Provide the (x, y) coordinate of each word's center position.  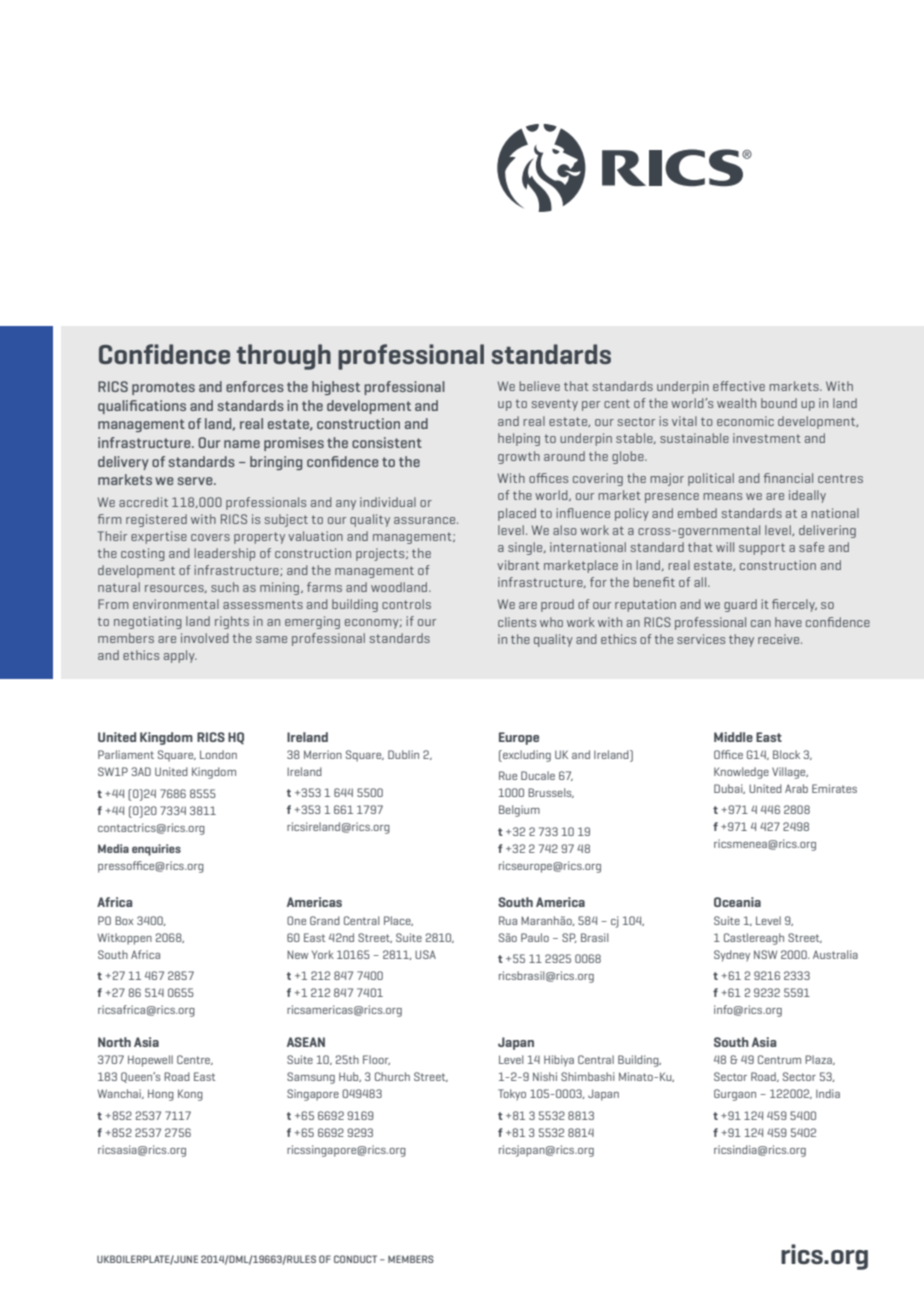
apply (180, 656)
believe (539, 386)
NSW (765, 954)
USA (425, 954)
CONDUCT (355, 1259)
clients (517, 622)
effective (739, 386)
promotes (163, 388)
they (741, 640)
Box (124, 920)
